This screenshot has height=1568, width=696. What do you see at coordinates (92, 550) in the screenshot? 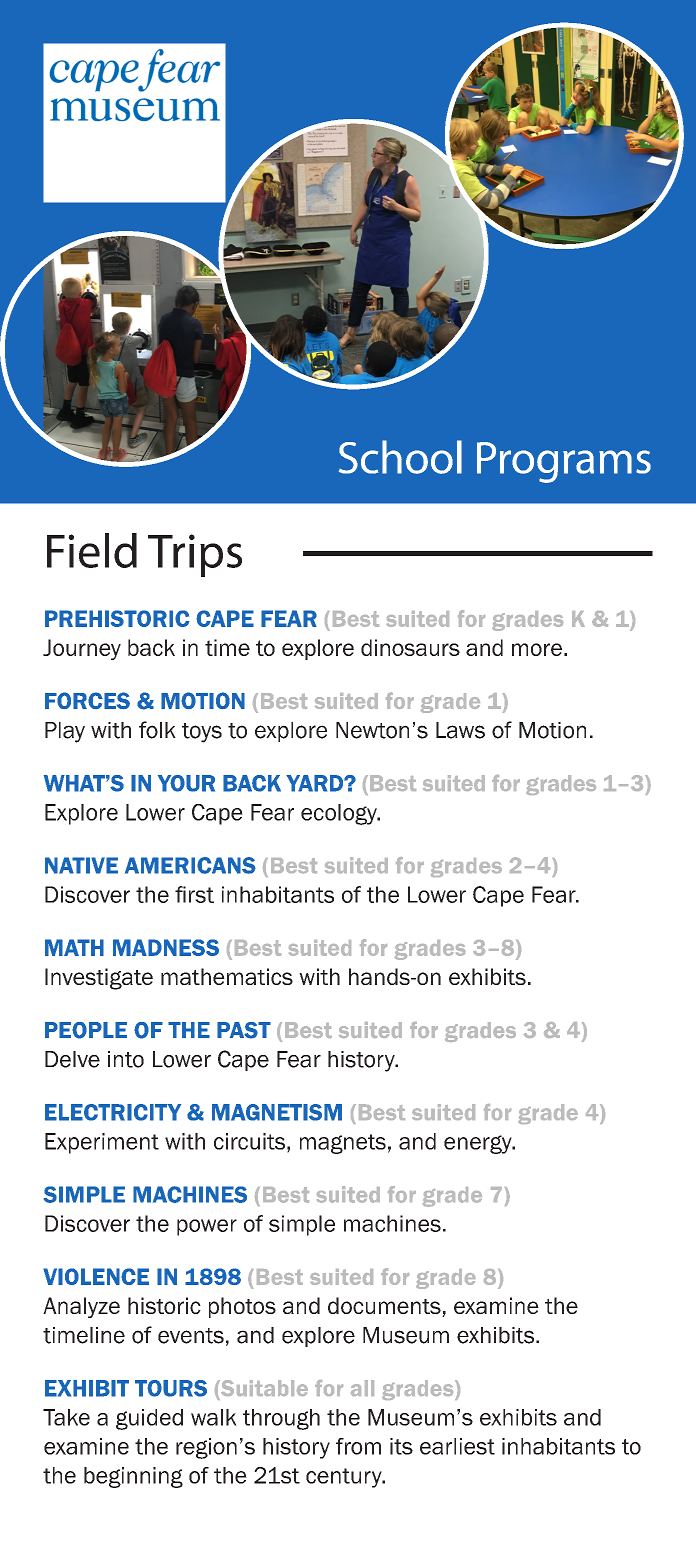
I see `Field` at bounding box center [92, 550].
